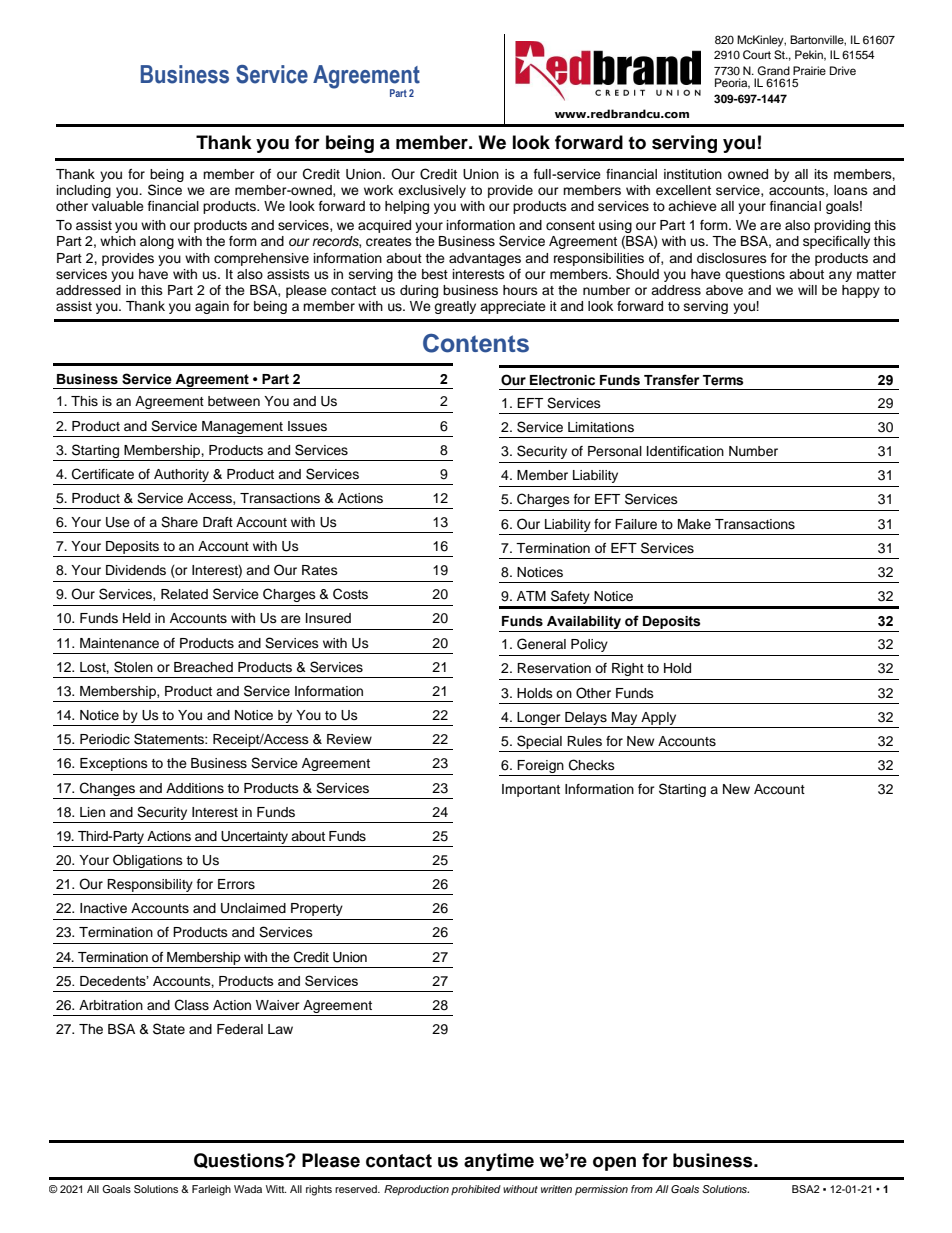 The width and height of the document is (952, 1233). I want to click on again, so click(212, 307).
